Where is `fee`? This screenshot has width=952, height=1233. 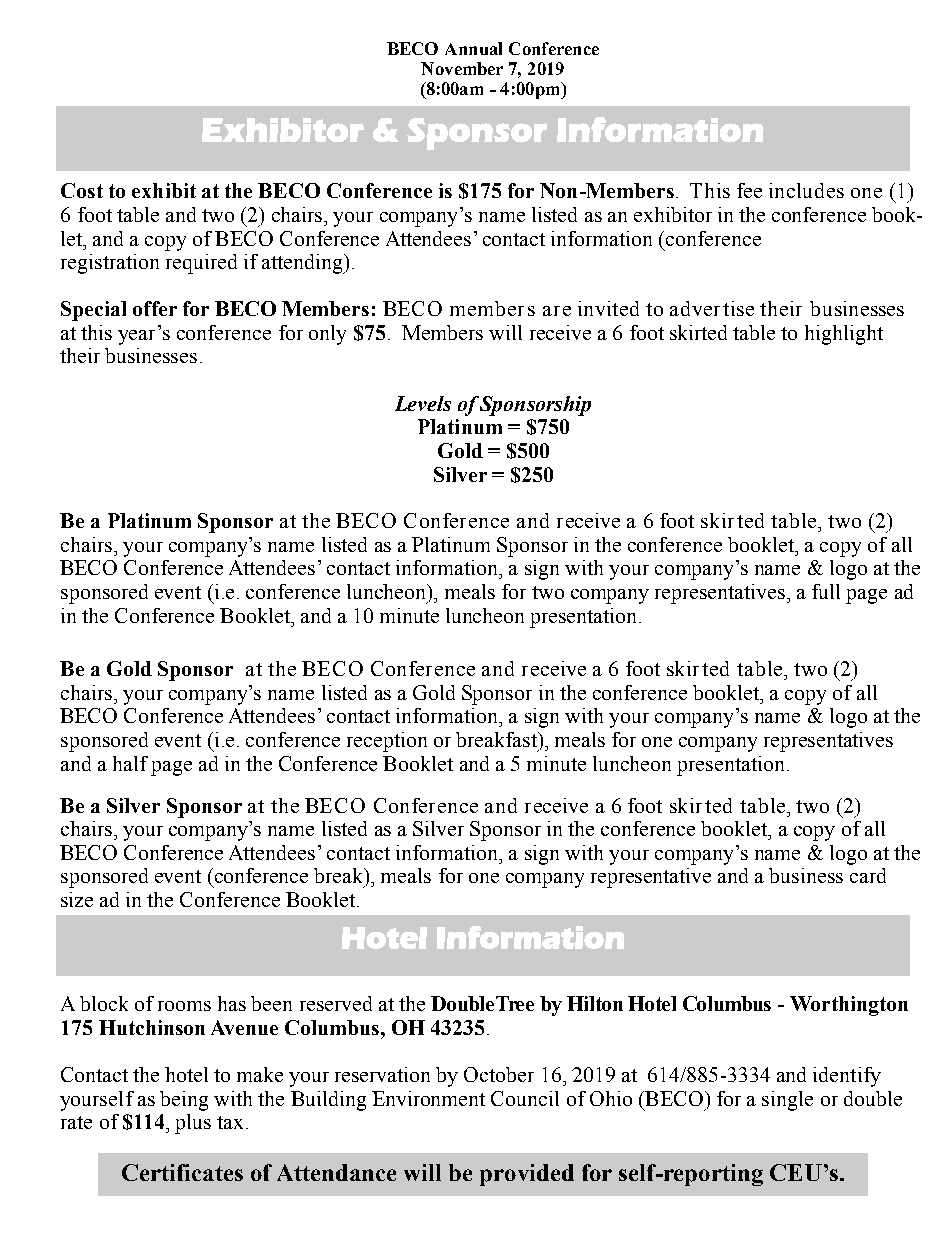 fee is located at coordinates (749, 190).
